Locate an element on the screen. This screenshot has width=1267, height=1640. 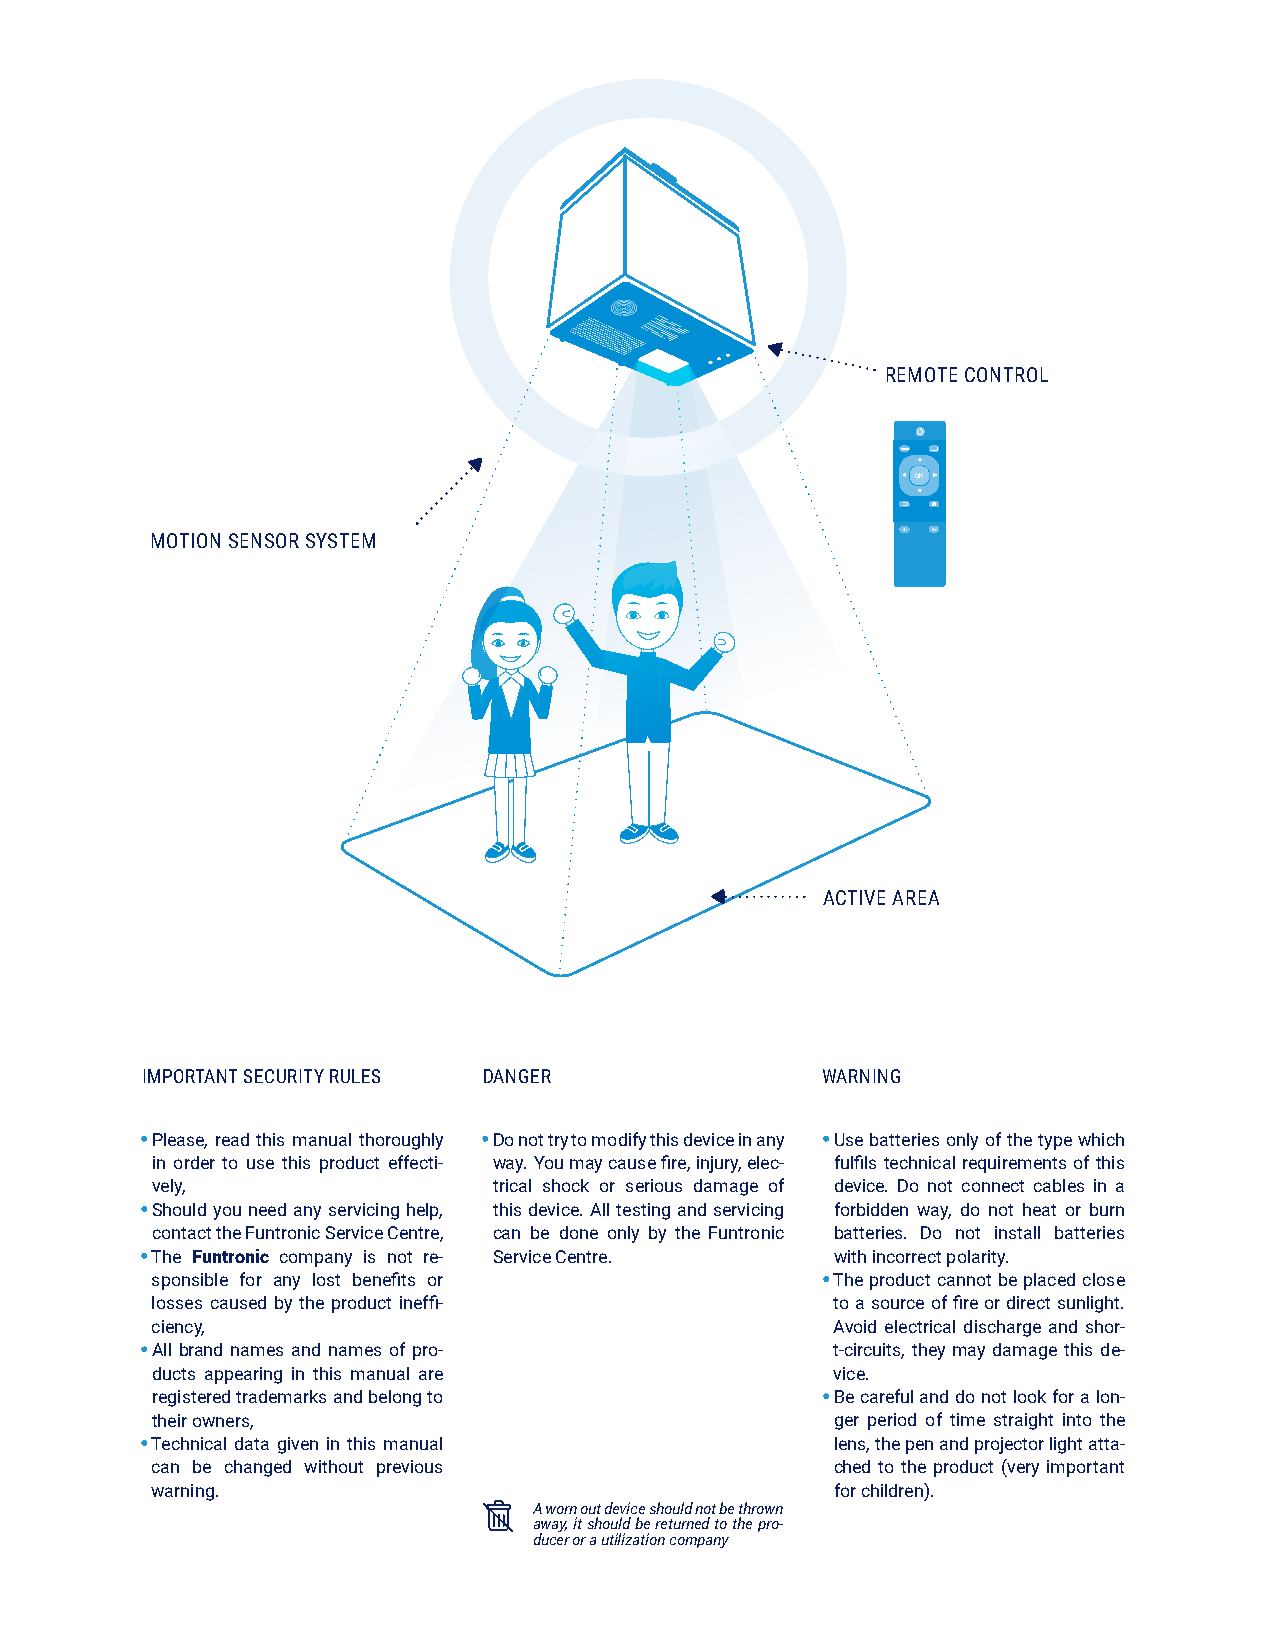
changed is located at coordinates (258, 1468).
